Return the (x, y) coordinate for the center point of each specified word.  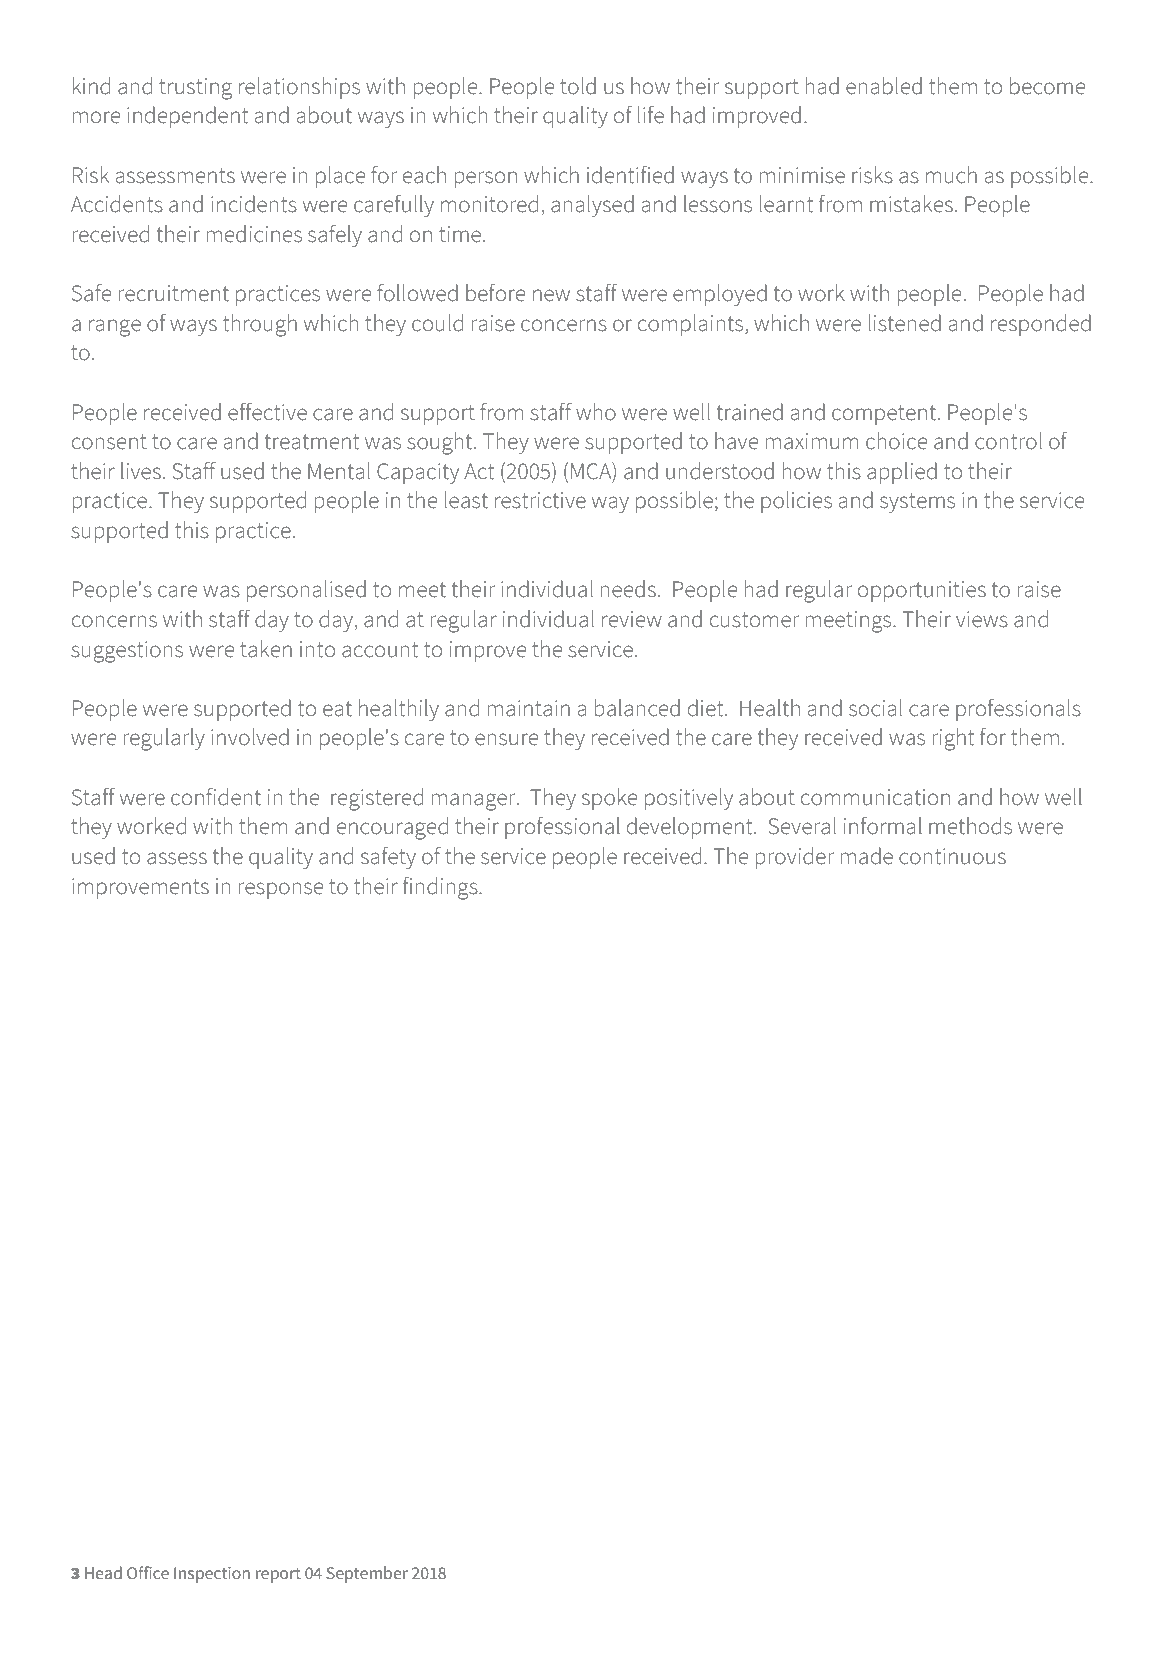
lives (141, 471)
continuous (952, 856)
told (578, 86)
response (281, 890)
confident (216, 797)
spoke (609, 799)
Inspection (212, 1575)
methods (970, 826)
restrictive (540, 500)
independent (188, 117)
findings (441, 888)
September (367, 1574)
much (951, 175)
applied (902, 473)
